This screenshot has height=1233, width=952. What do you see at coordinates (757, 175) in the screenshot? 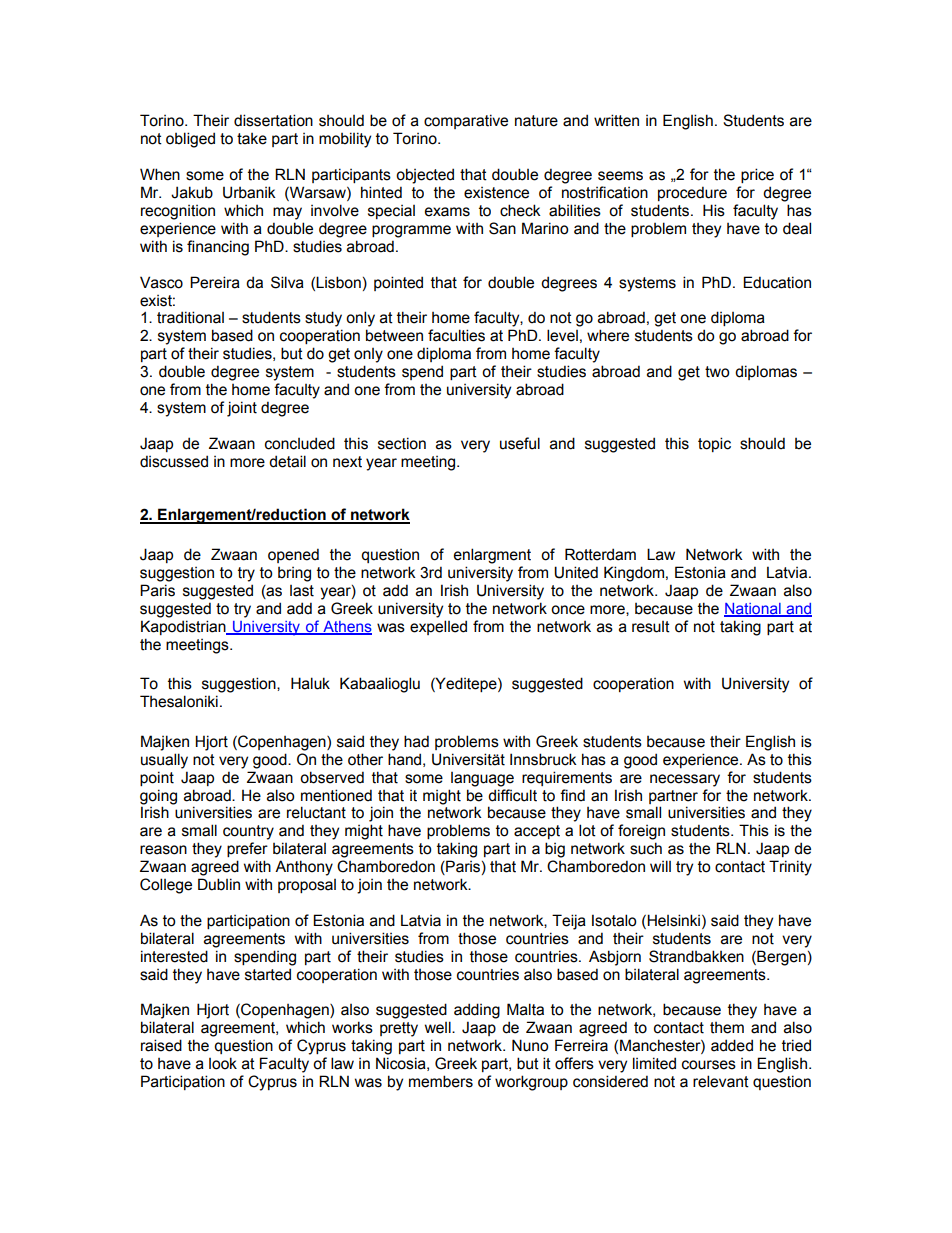
I see `price` at bounding box center [757, 175].
